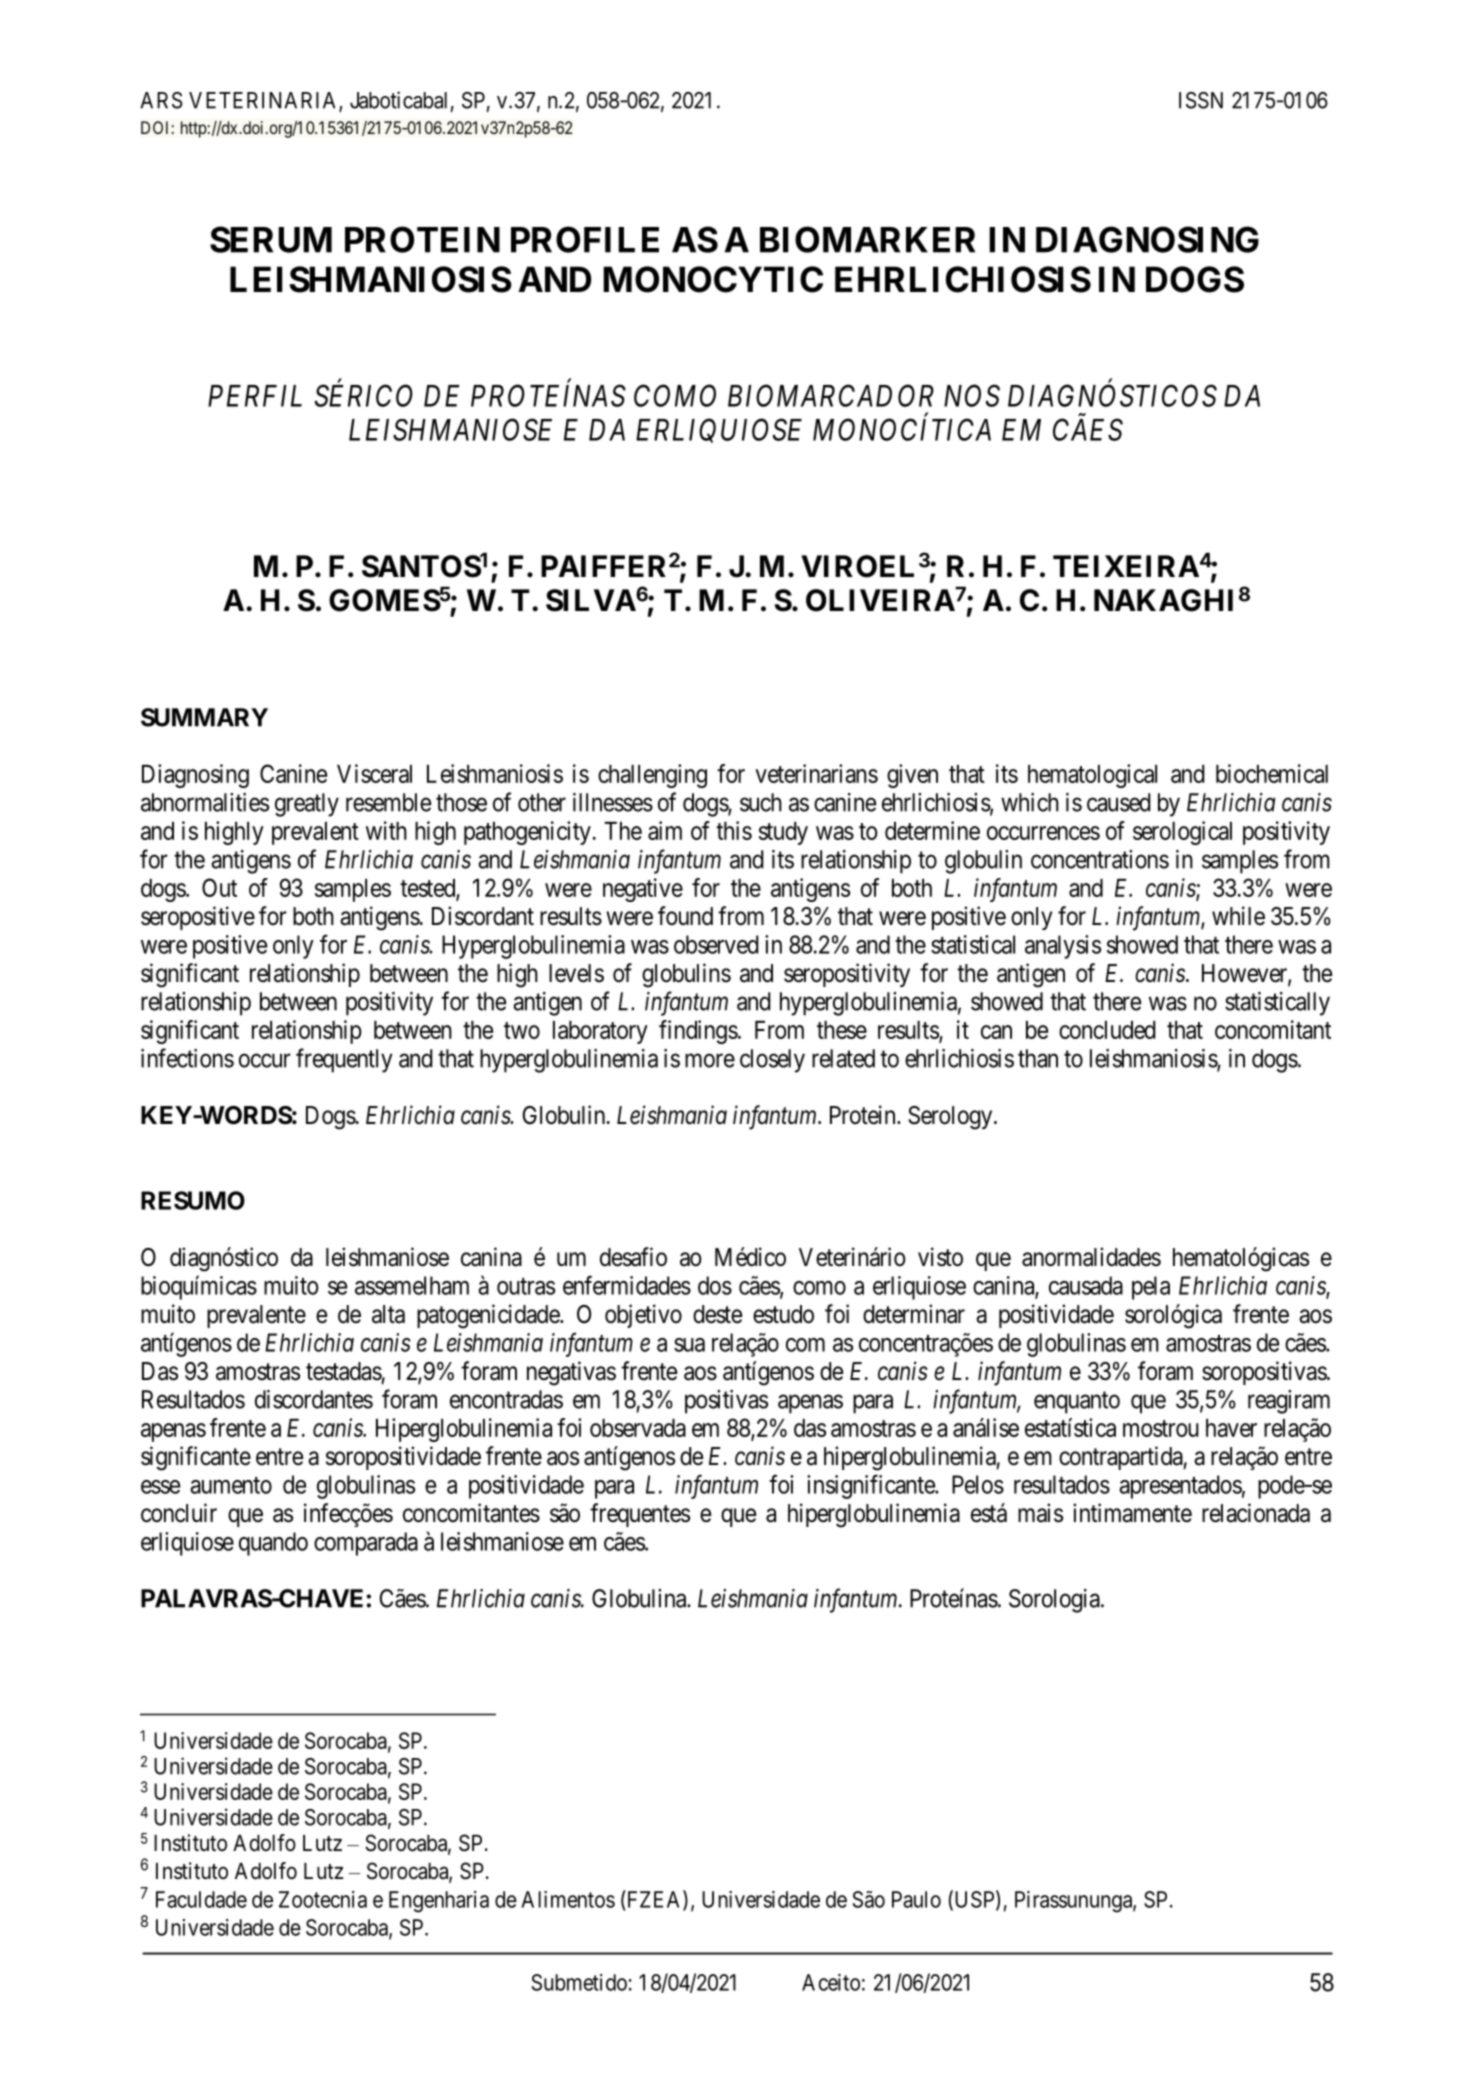  Describe the element at coordinates (585, 239) in the screenshot. I see `PROFILE` at that location.
